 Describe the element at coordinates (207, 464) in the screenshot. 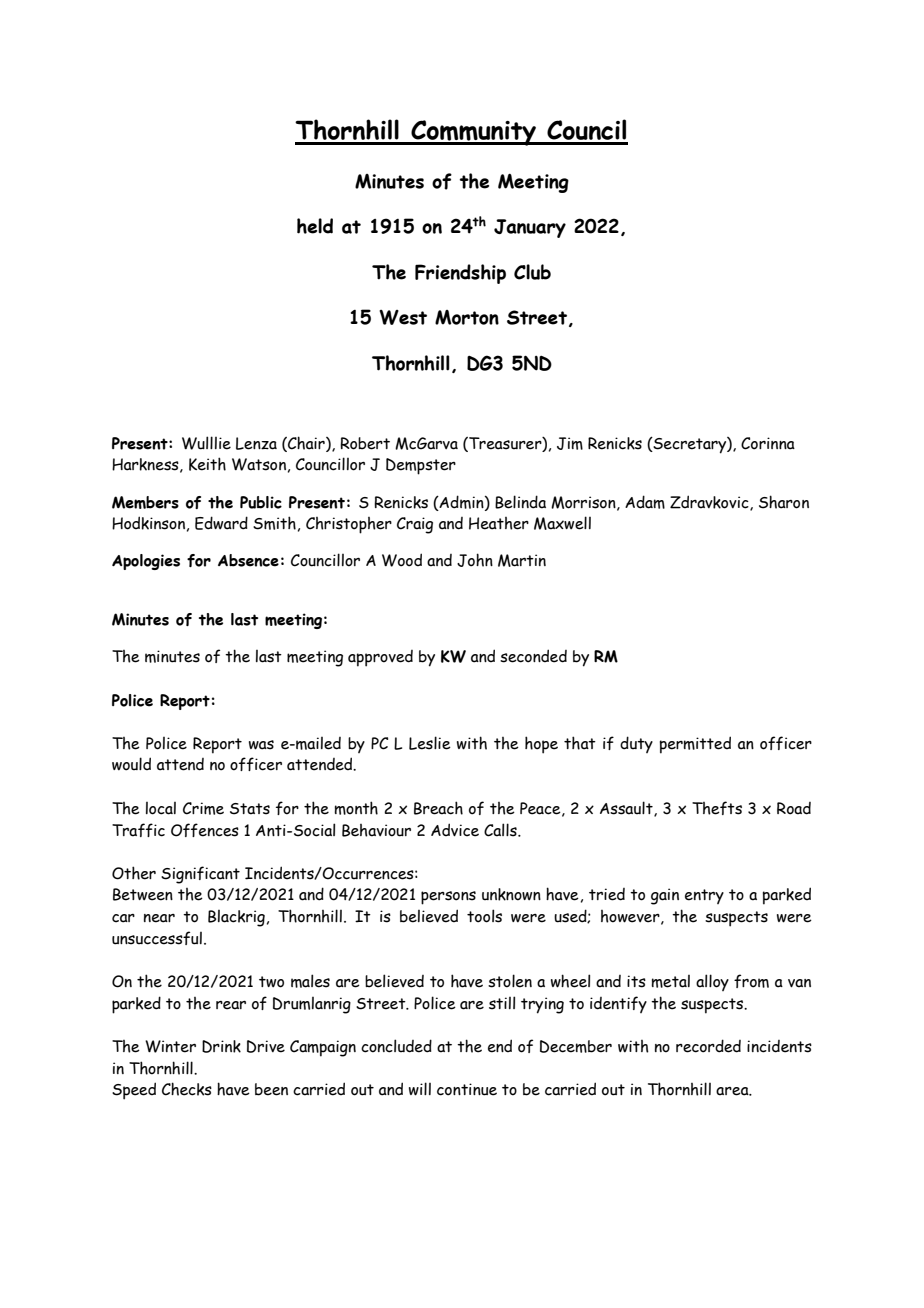

I see `Keith` at that location.
